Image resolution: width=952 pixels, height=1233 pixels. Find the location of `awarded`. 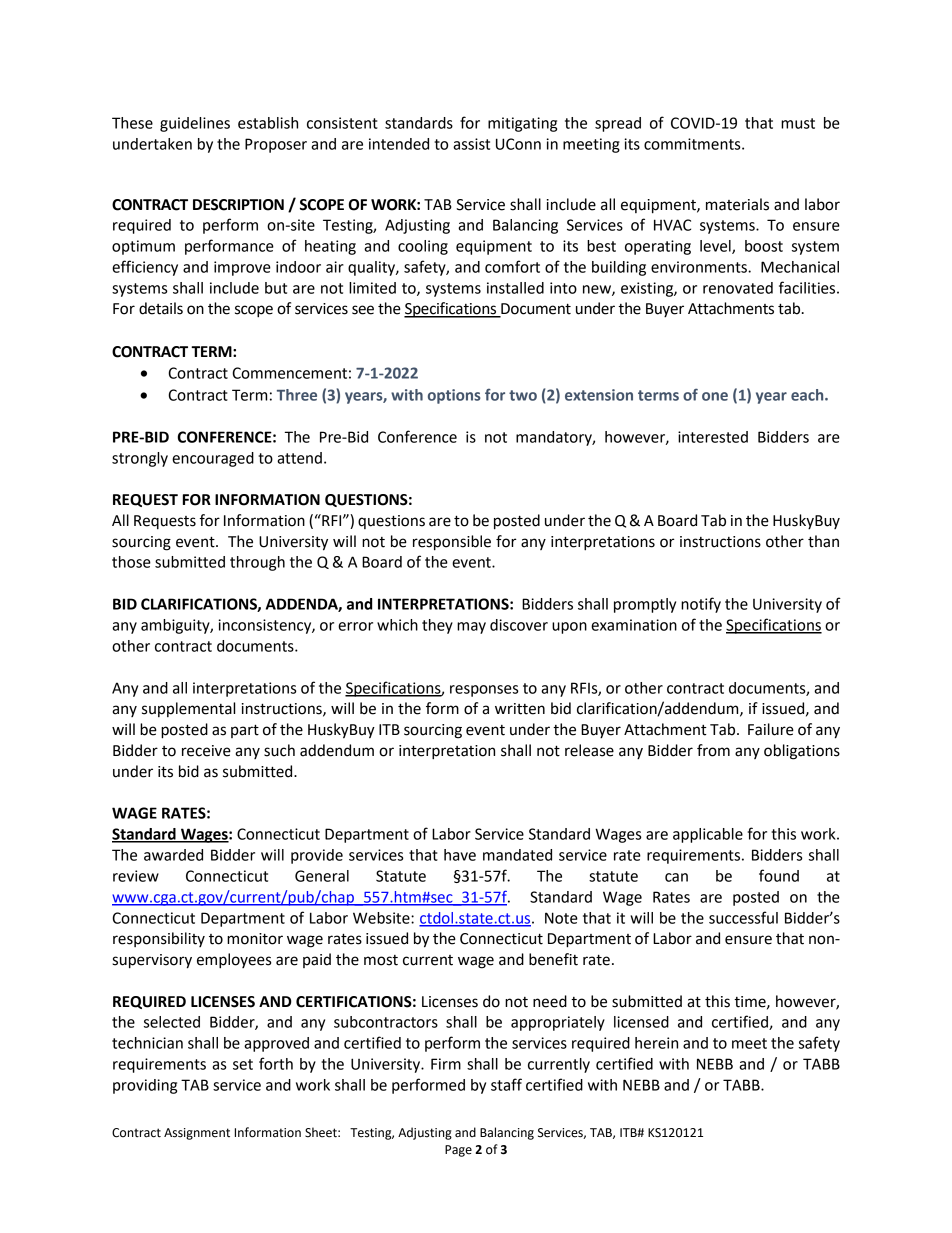

awarded is located at coordinates (173, 855).
